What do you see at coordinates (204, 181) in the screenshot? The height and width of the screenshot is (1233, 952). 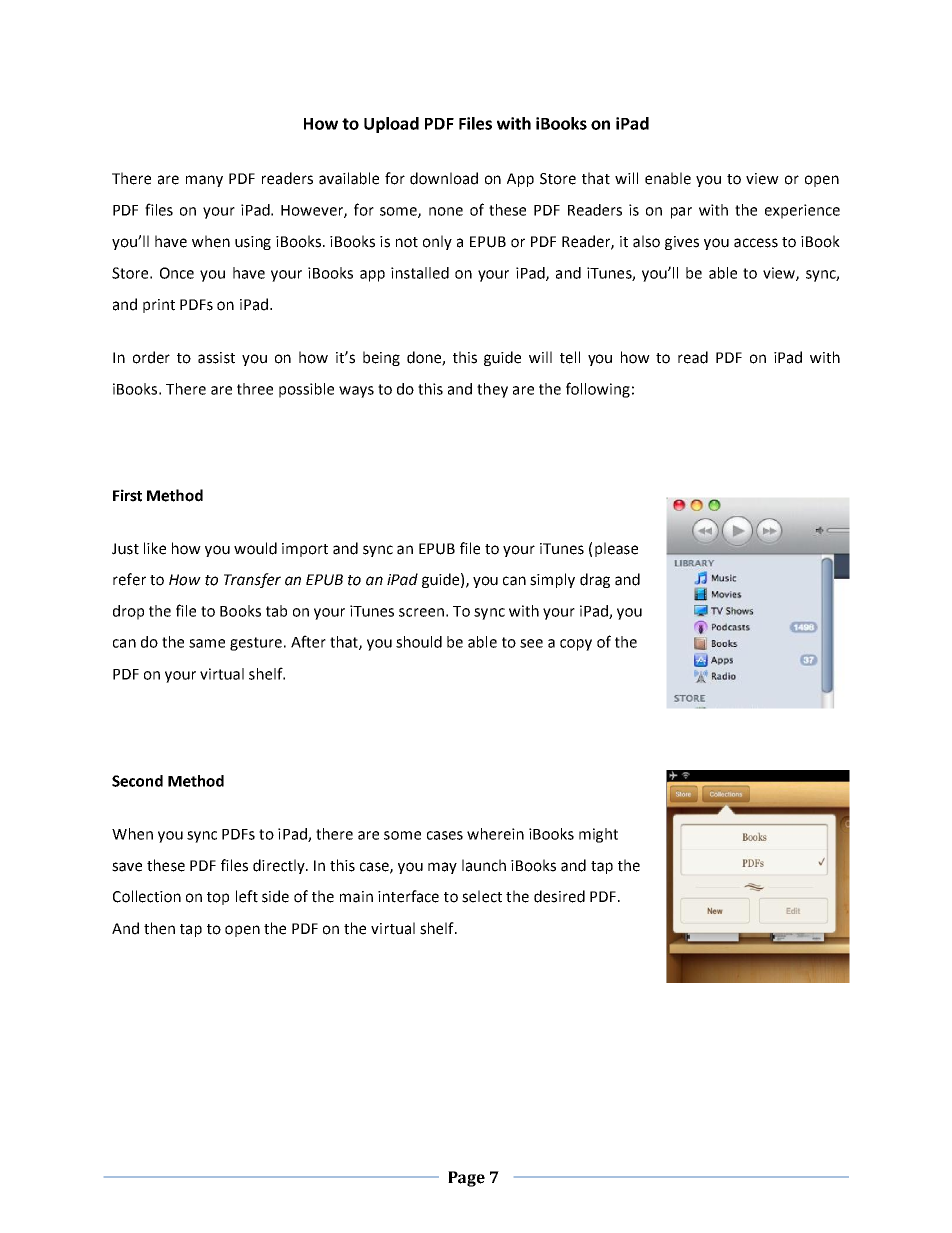 I see `many` at bounding box center [204, 181].
